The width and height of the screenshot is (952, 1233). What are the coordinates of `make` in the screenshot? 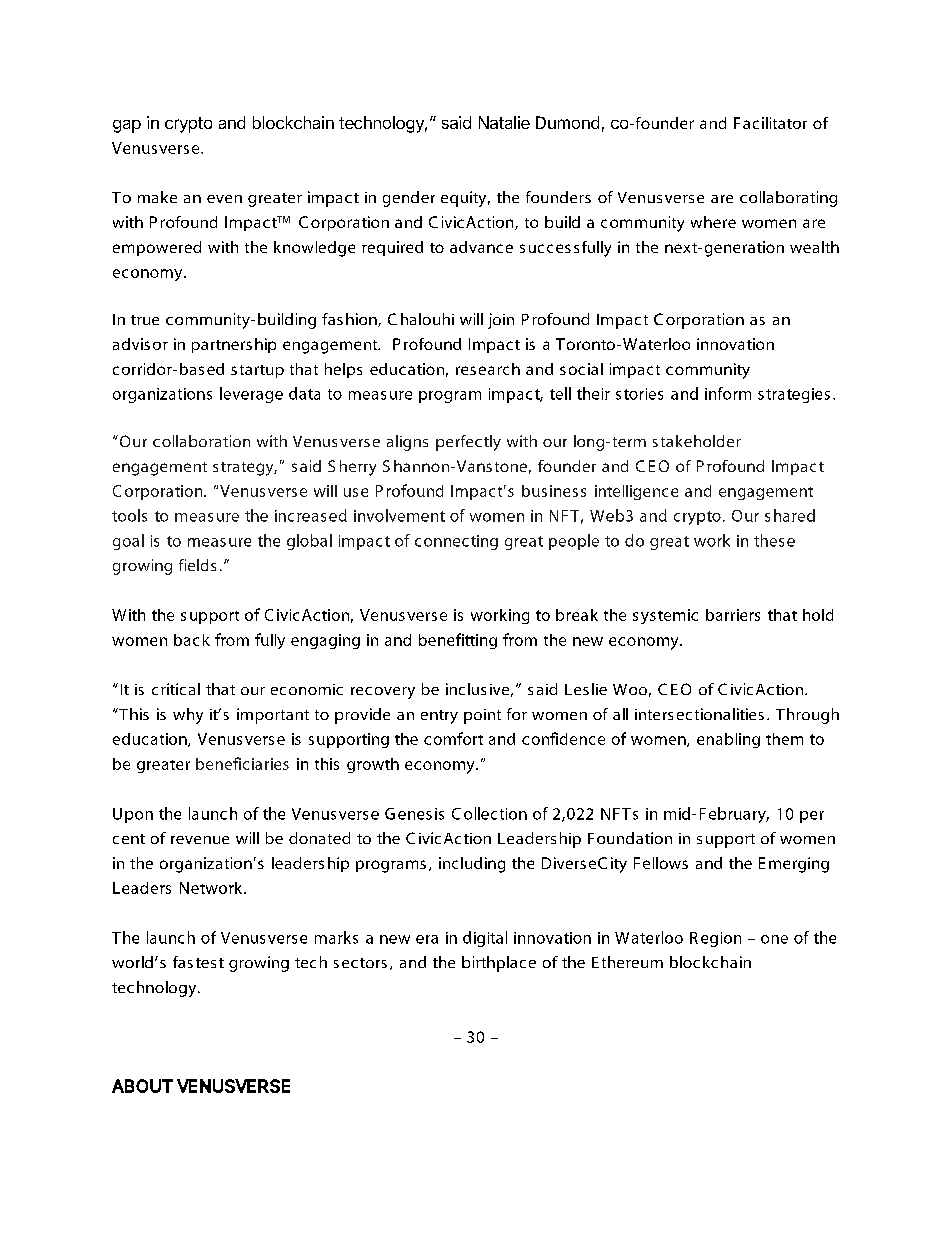 It's located at (157, 197).
